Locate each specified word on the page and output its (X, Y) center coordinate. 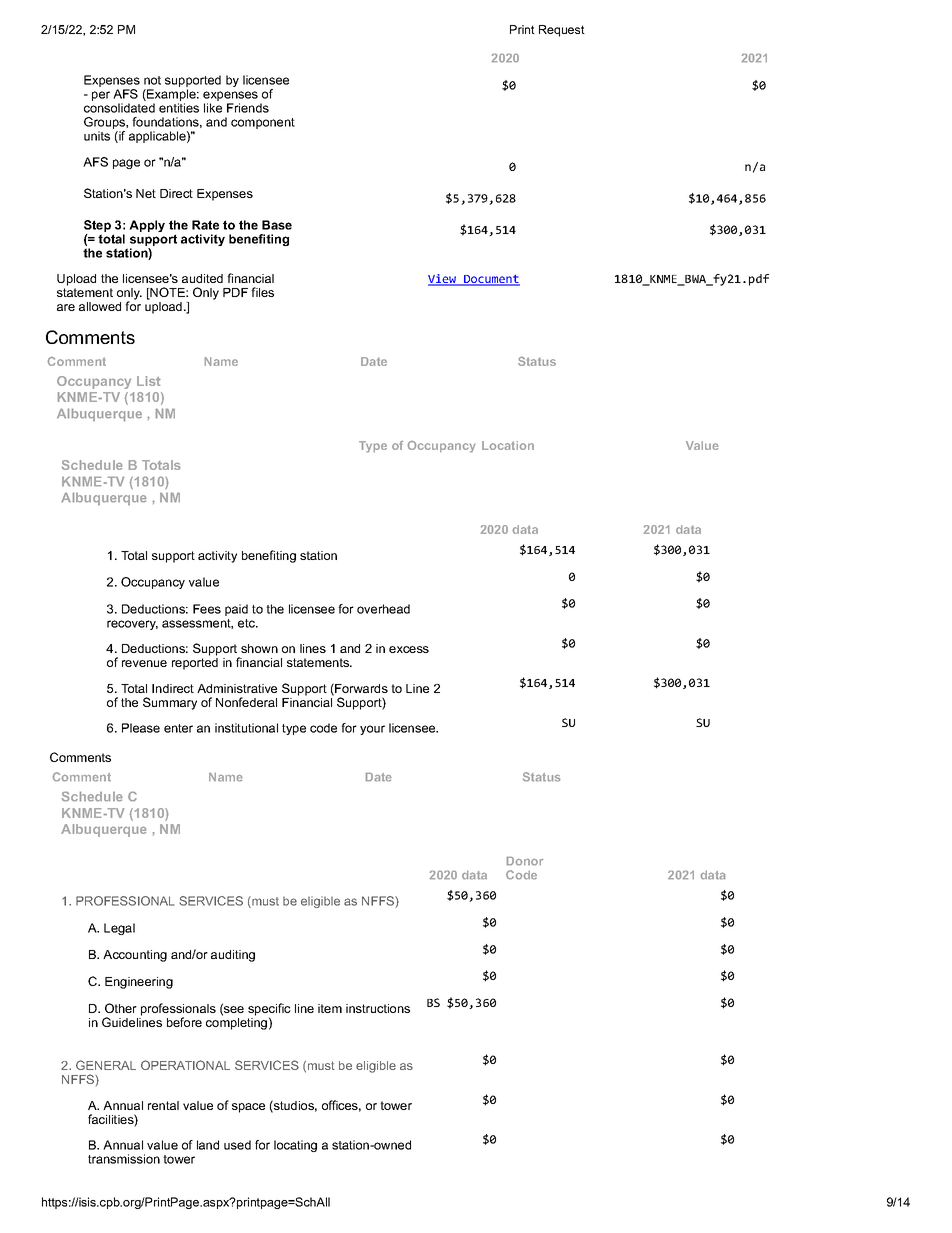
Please (141, 728)
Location (508, 445)
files (262, 292)
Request (562, 31)
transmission (124, 1159)
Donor (525, 861)
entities (179, 108)
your (372, 730)
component (263, 123)
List (149, 381)
